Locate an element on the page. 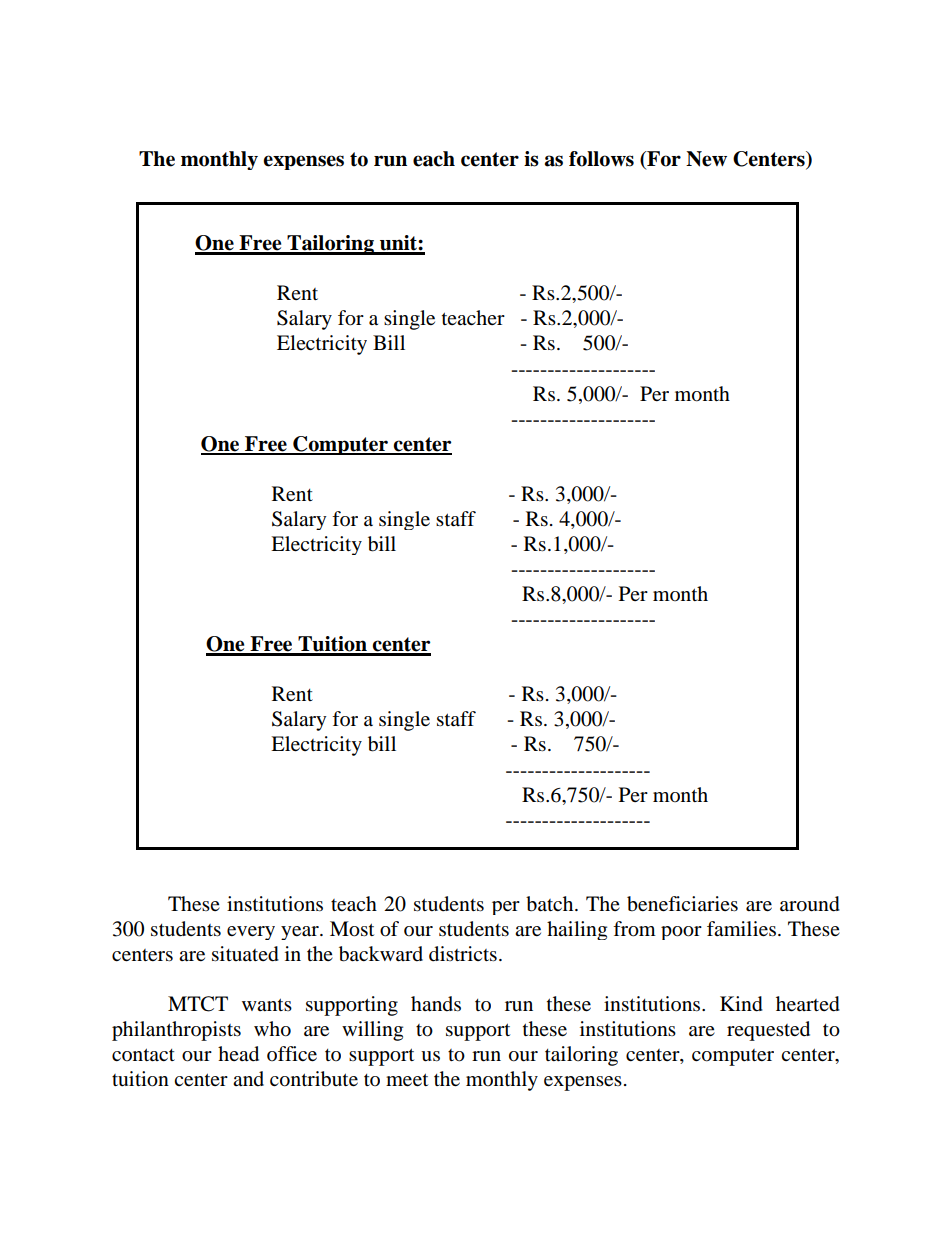 Image resolution: width=952 pixels, height=1233 pixels. batch is located at coordinates (551, 904).
